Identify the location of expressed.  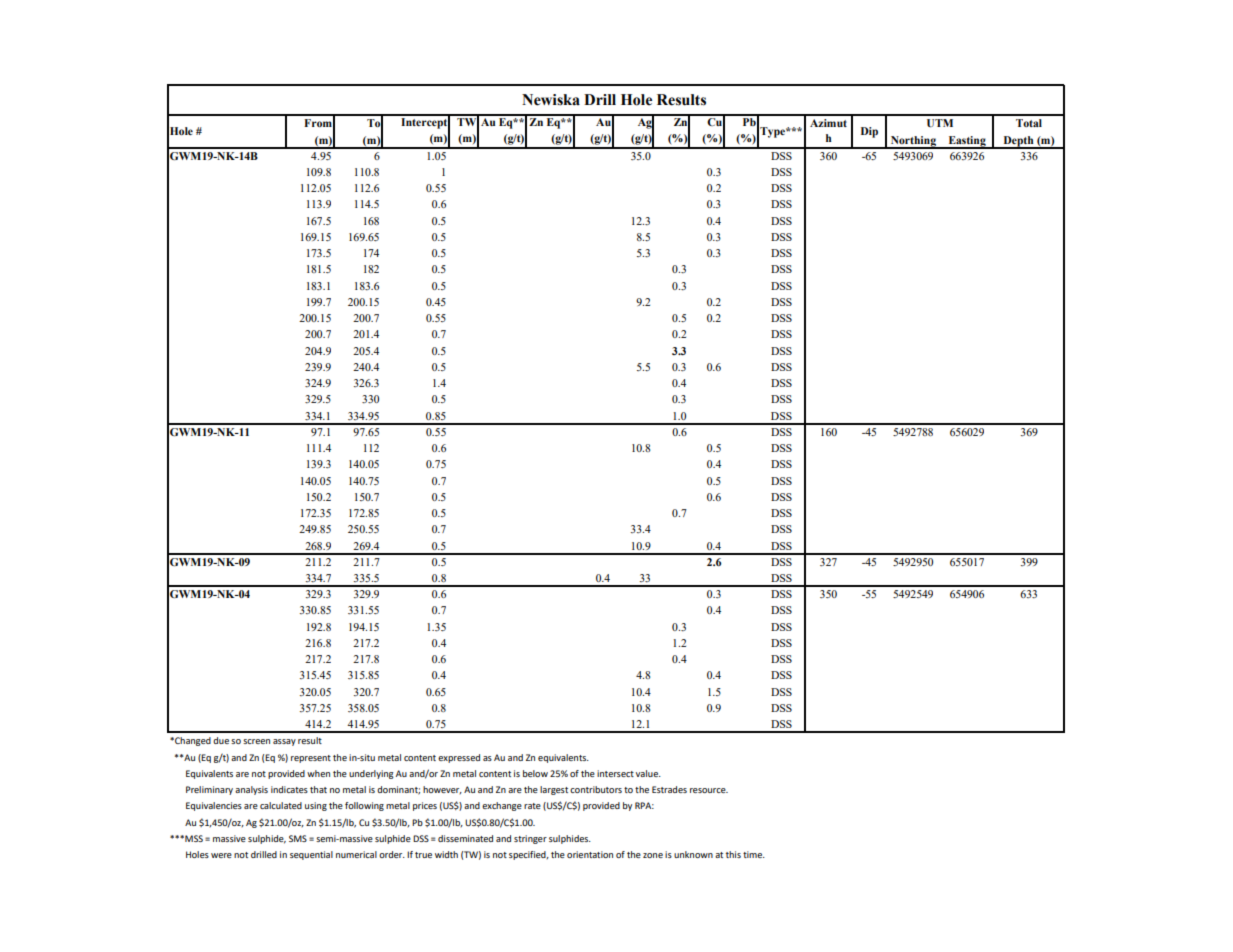
(459, 758).
